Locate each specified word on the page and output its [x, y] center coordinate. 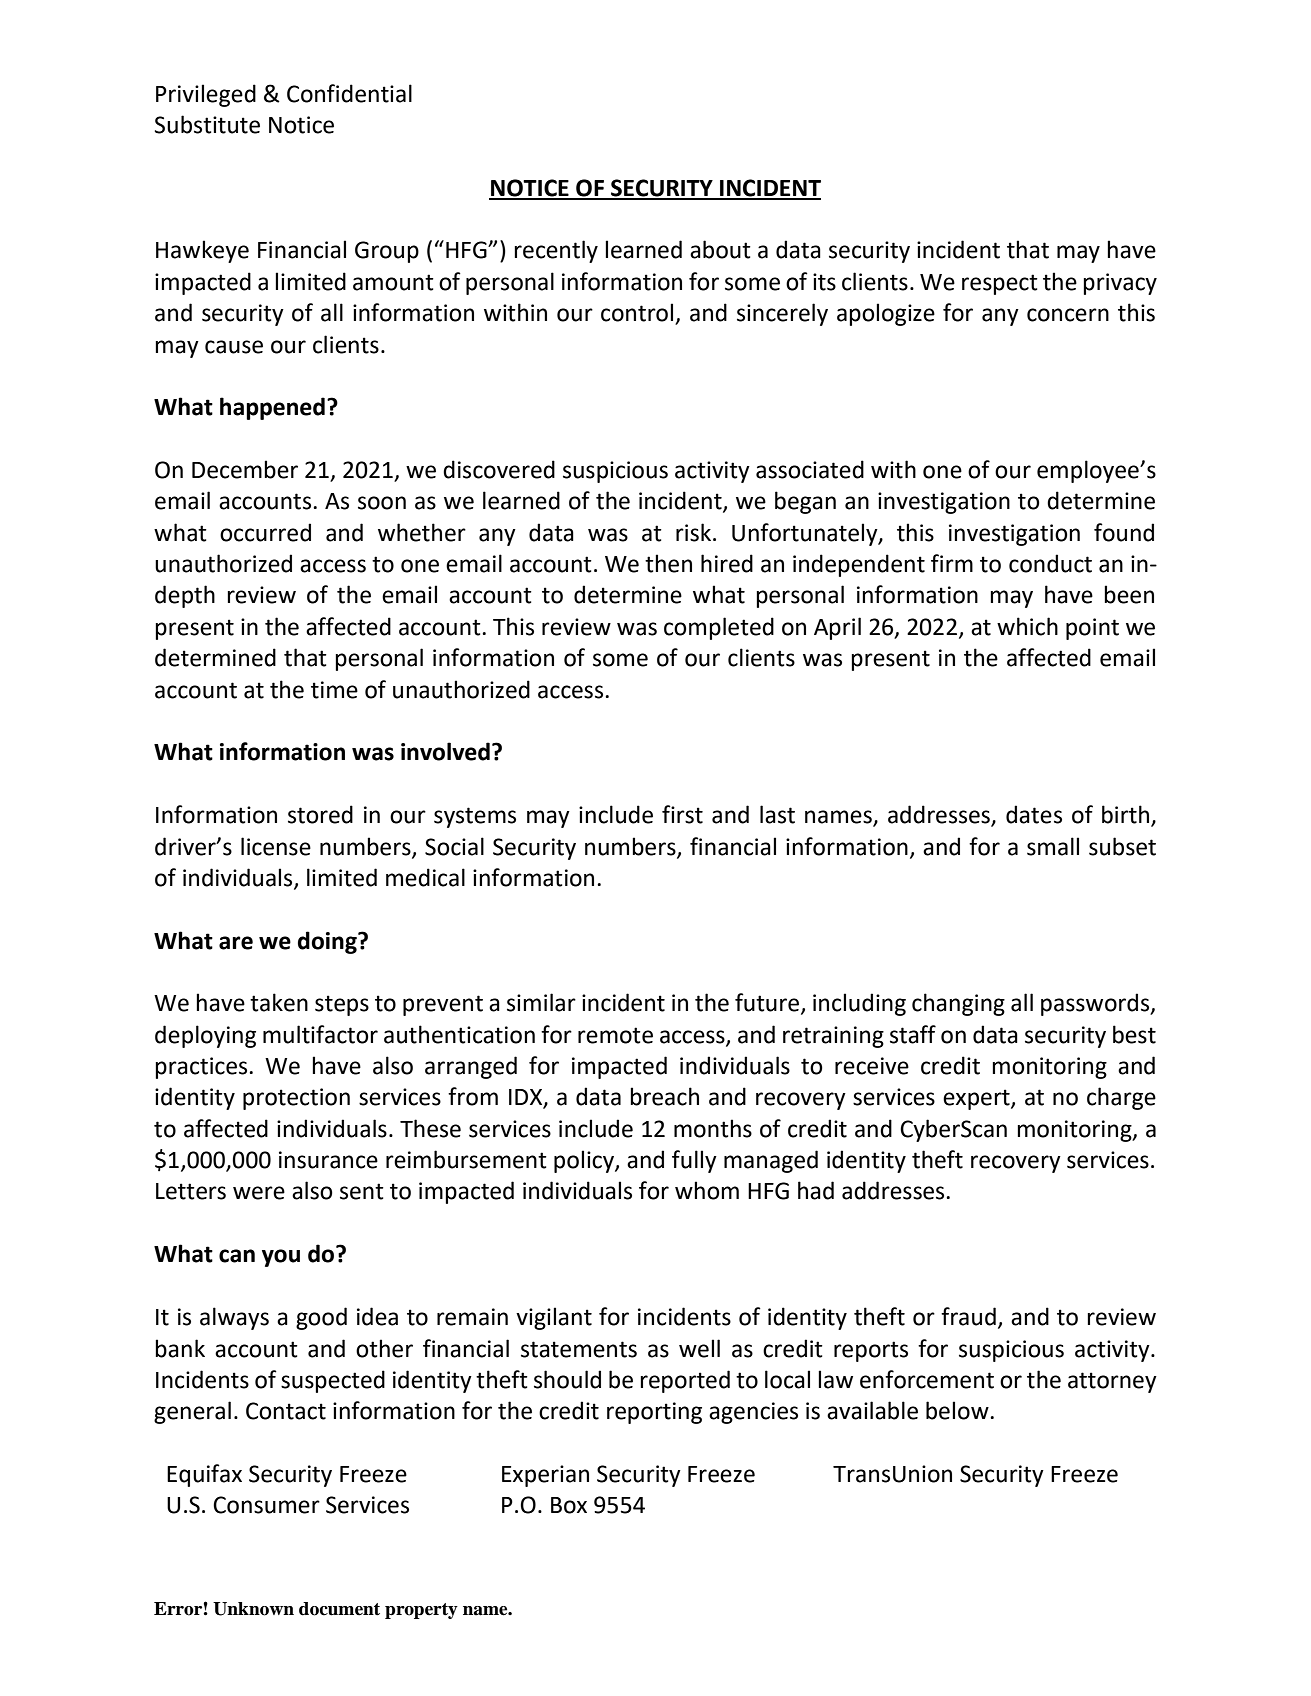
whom [707, 1190]
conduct [1050, 563]
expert [977, 1099]
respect [1000, 284]
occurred [265, 532]
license [276, 846]
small [1053, 846]
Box [569, 1505]
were [259, 1193]
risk [693, 532]
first [682, 814]
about [720, 249]
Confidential [349, 93]
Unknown [253, 1609]
